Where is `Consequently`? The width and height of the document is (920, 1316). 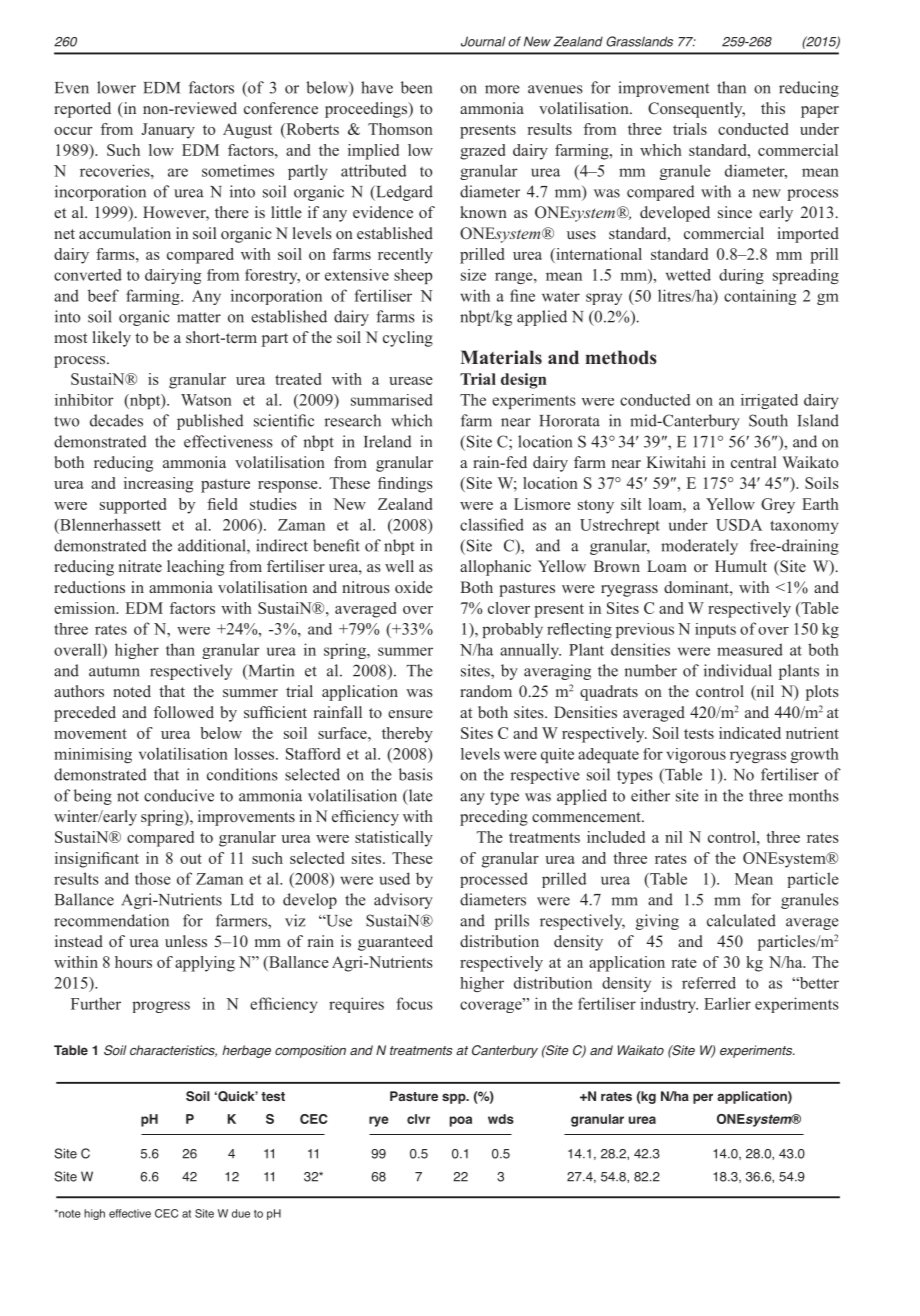 Consequently is located at coordinates (696, 110).
